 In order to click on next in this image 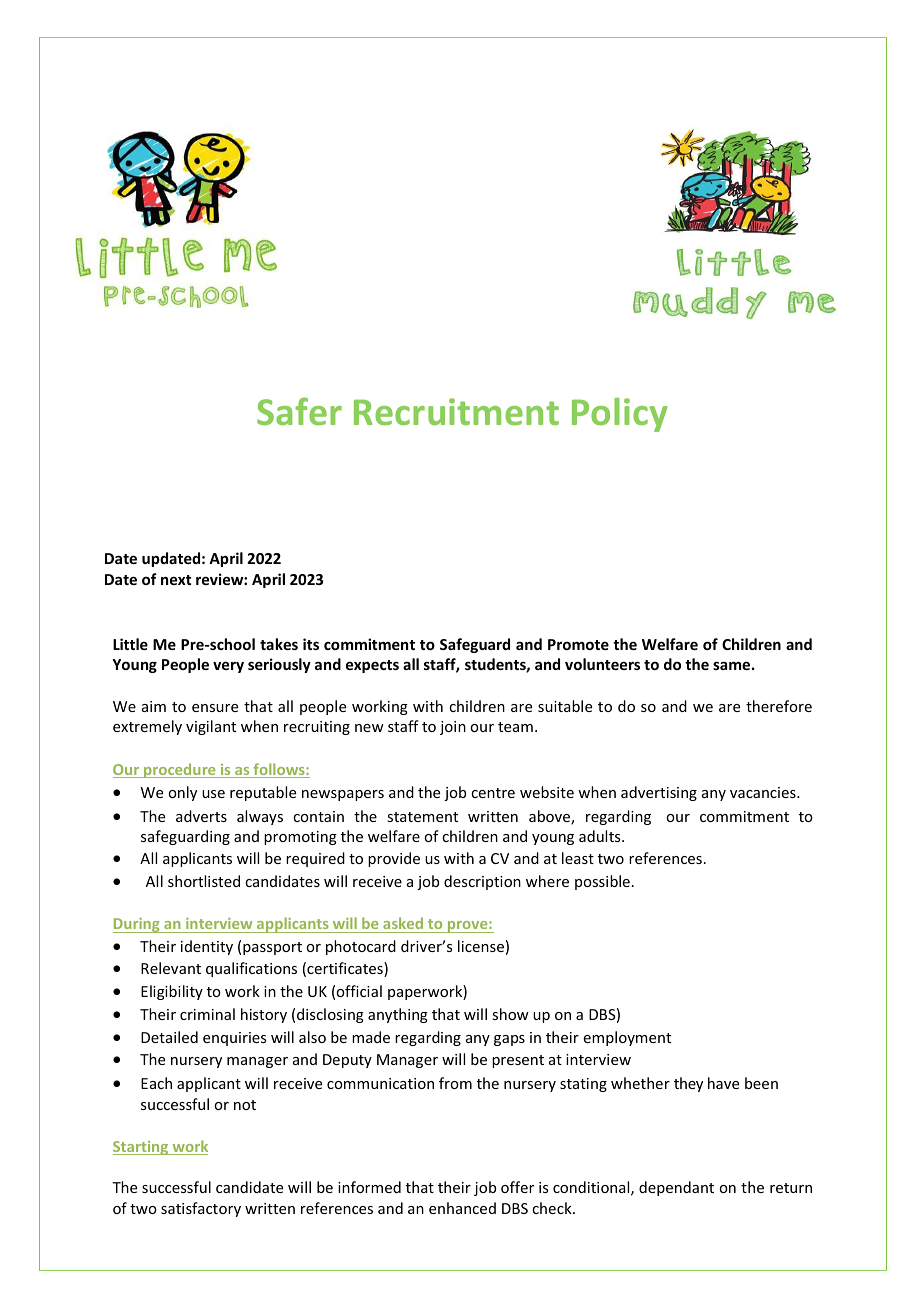, I will do `click(176, 580)`.
